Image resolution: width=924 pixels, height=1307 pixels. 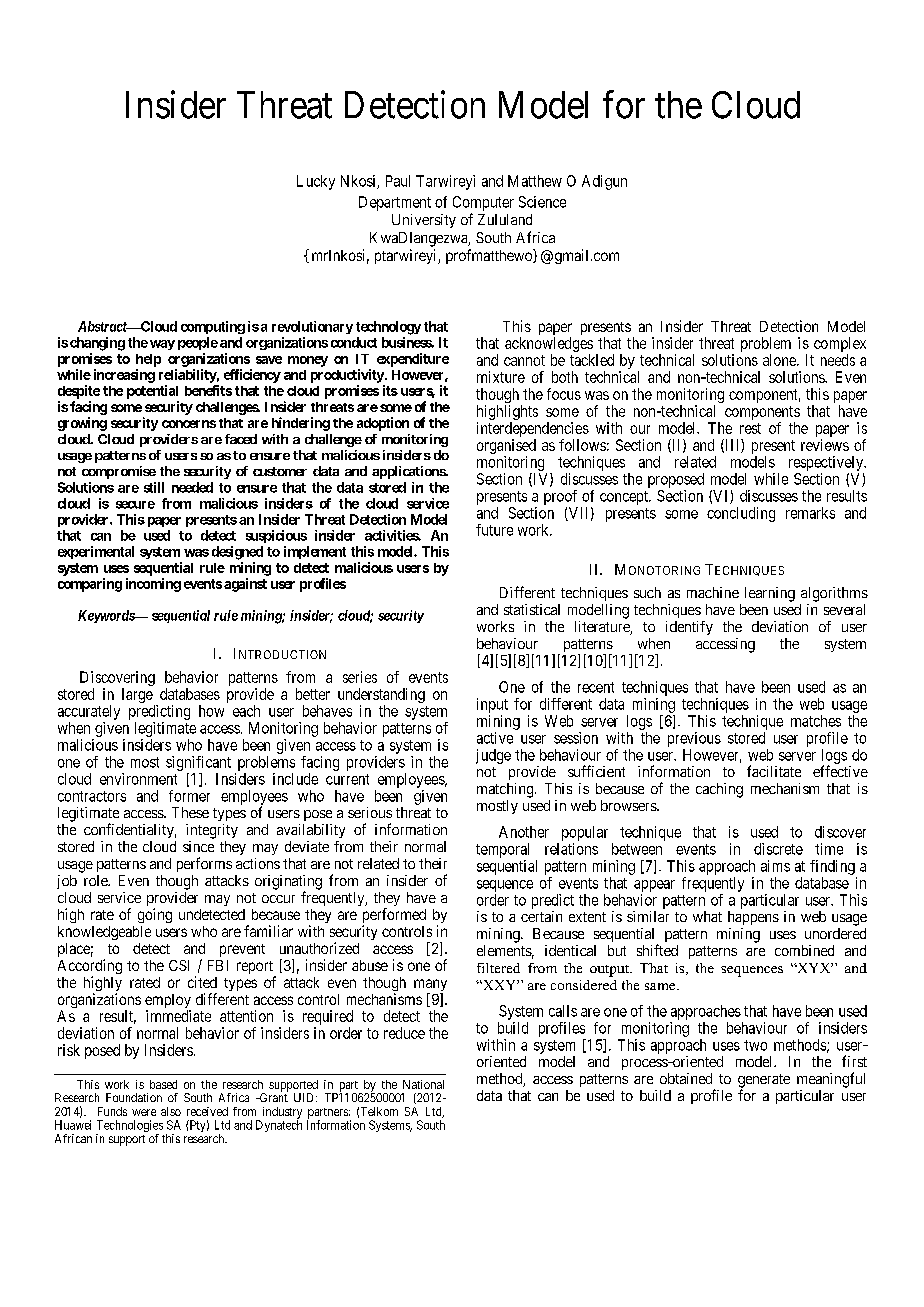 What do you see at coordinates (171, 1111) in the screenshot?
I see `also` at bounding box center [171, 1111].
